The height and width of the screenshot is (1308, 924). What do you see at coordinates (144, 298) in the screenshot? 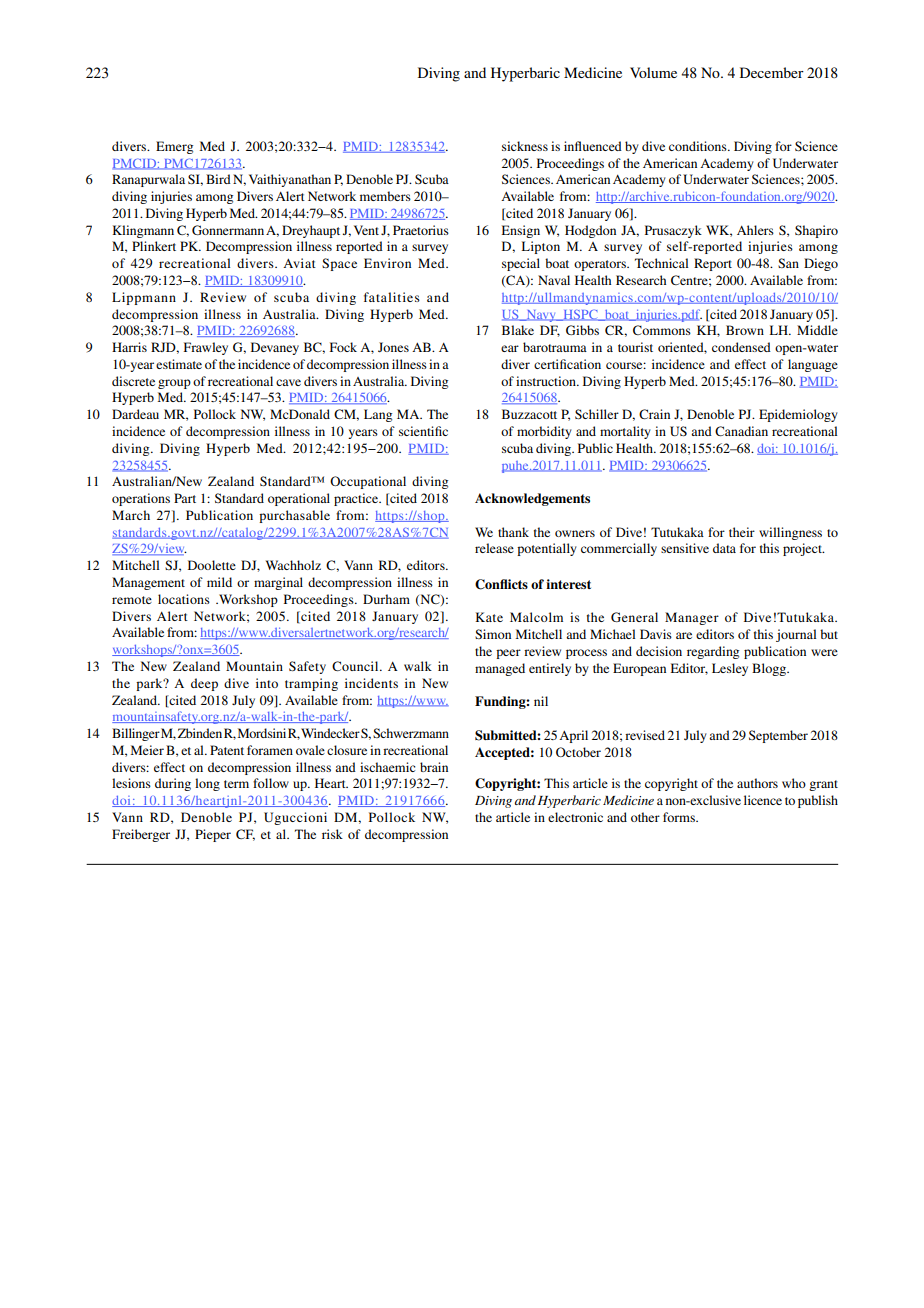
I see `Lippmann` at bounding box center [144, 298].
